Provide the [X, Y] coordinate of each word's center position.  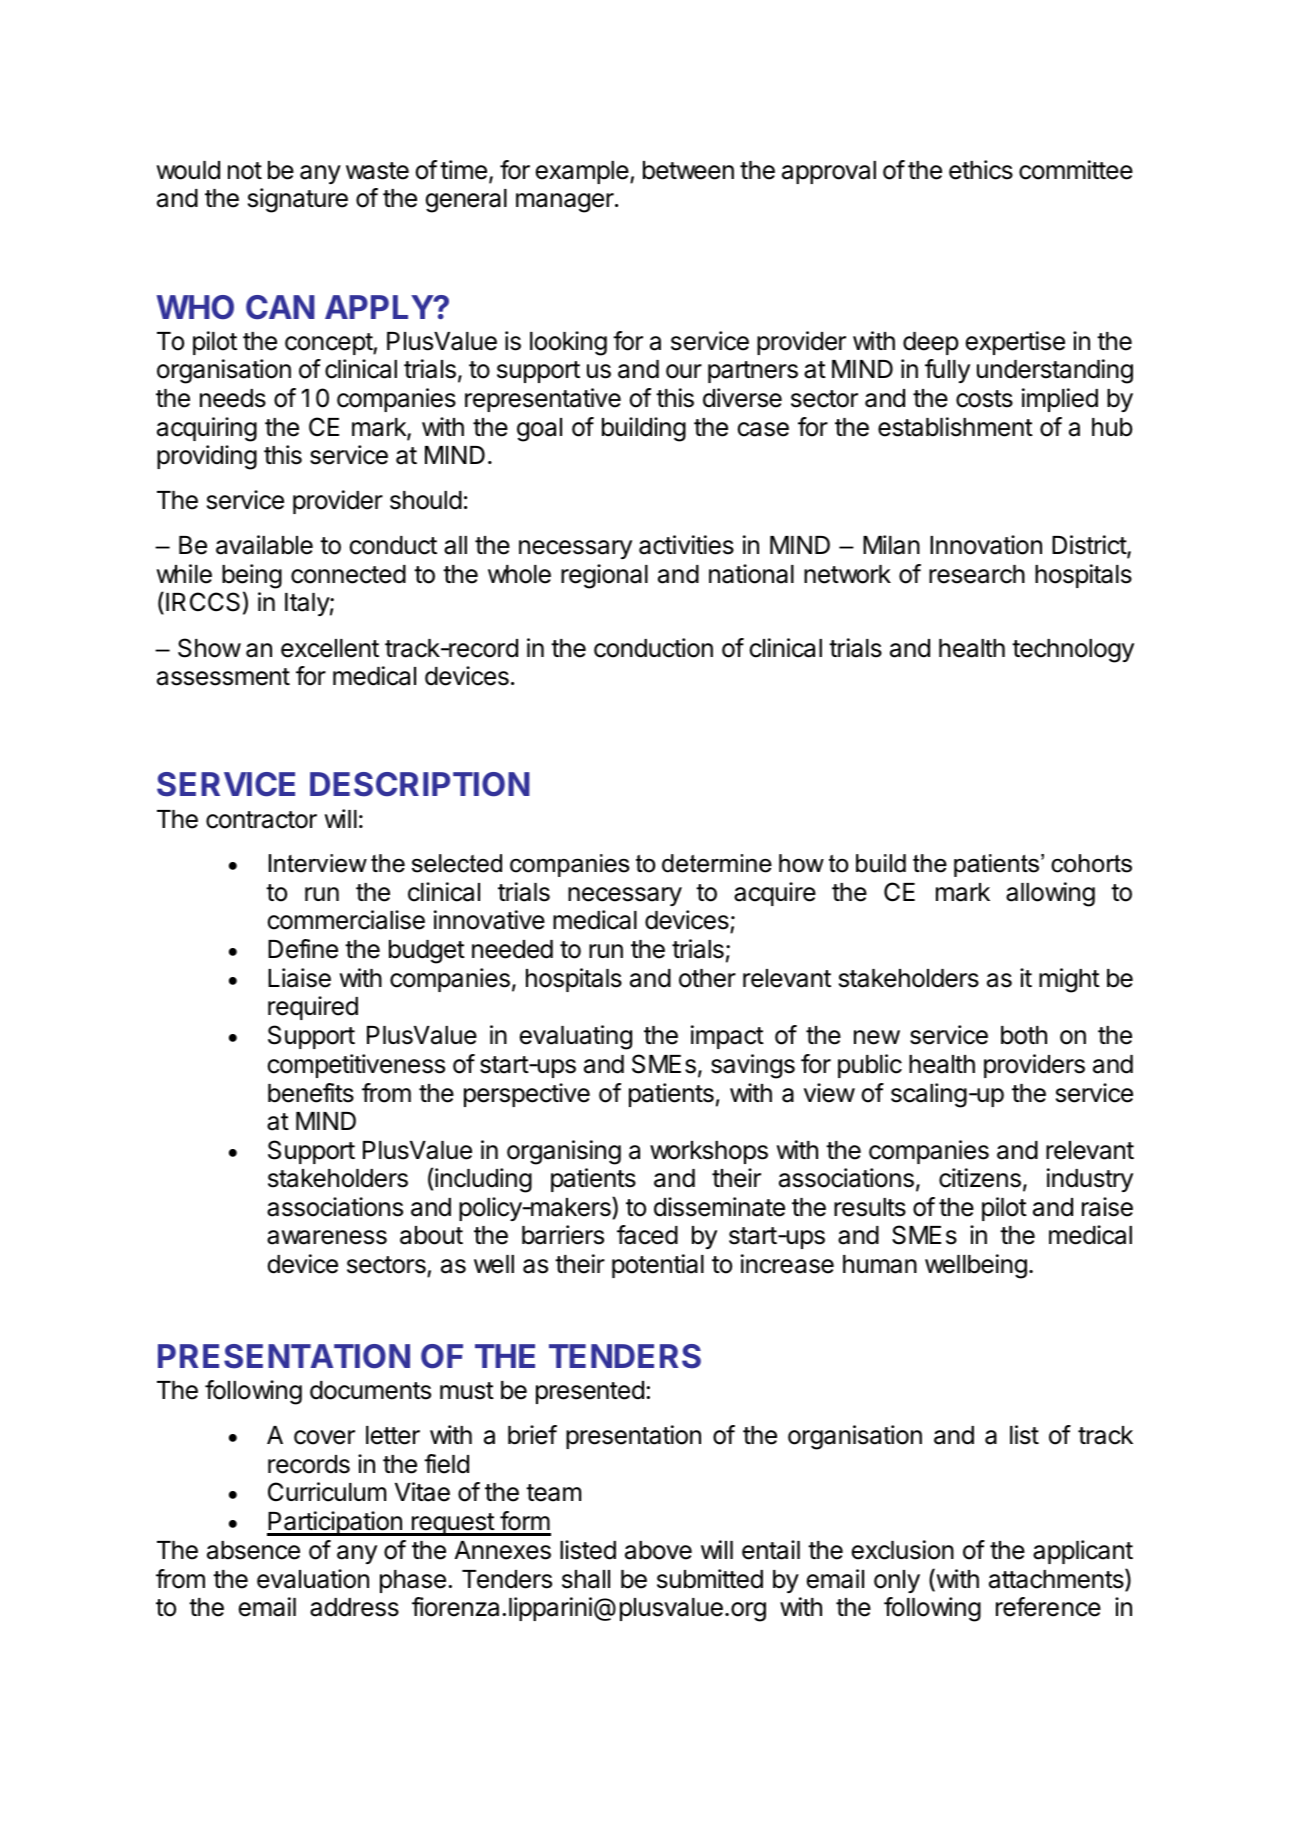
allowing [1050, 894]
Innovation [986, 545]
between [688, 170]
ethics [981, 170]
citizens [980, 1178]
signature [298, 200]
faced [647, 1235]
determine [717, 863]
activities [686, 545]
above [658, 1550]
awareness [327, 1237]
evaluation [313, 1579]
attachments [1057, 1579]
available [264, 545]
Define [303, 949]
